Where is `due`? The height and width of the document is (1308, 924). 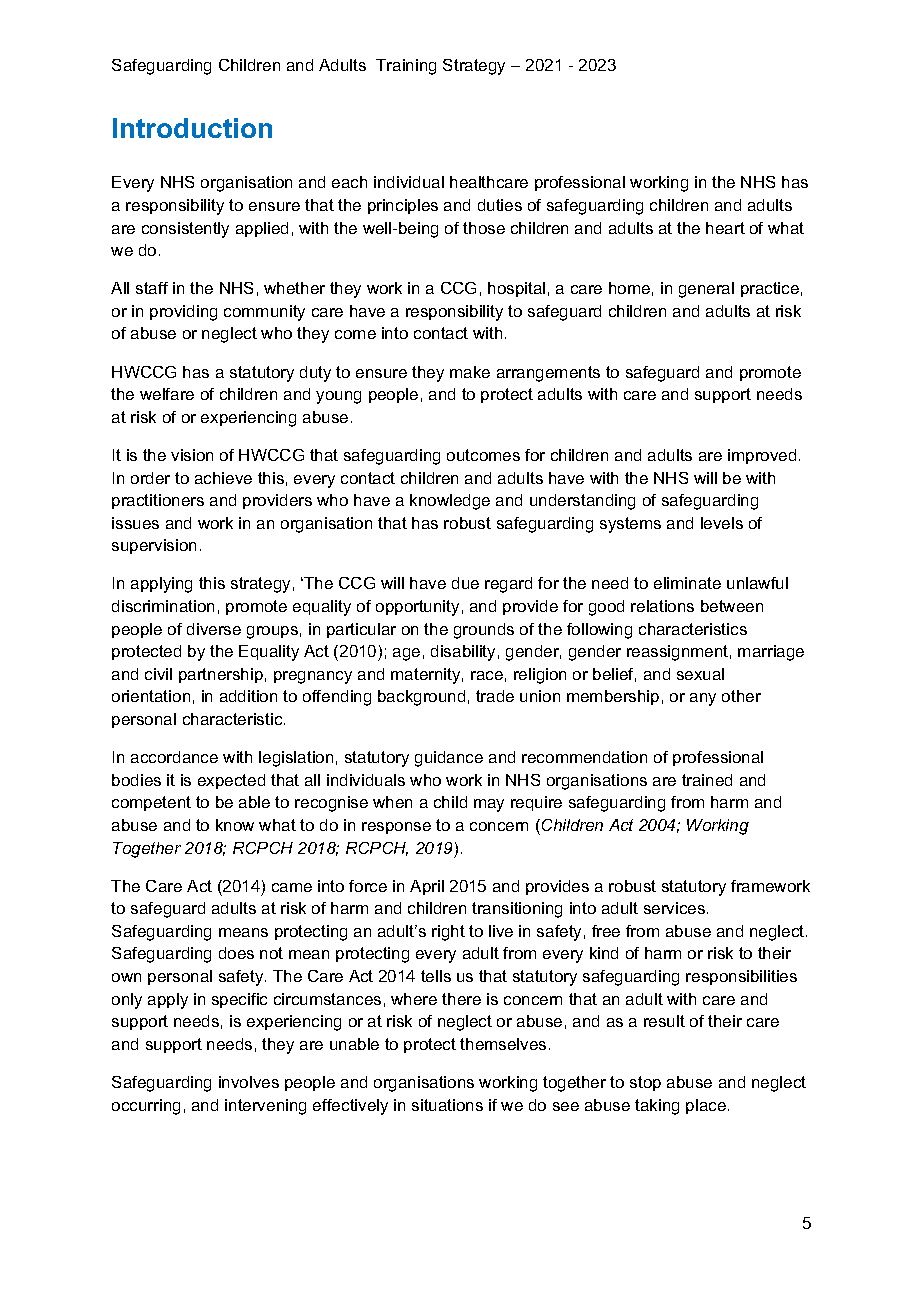 due is located at coordinates (465, 583).
